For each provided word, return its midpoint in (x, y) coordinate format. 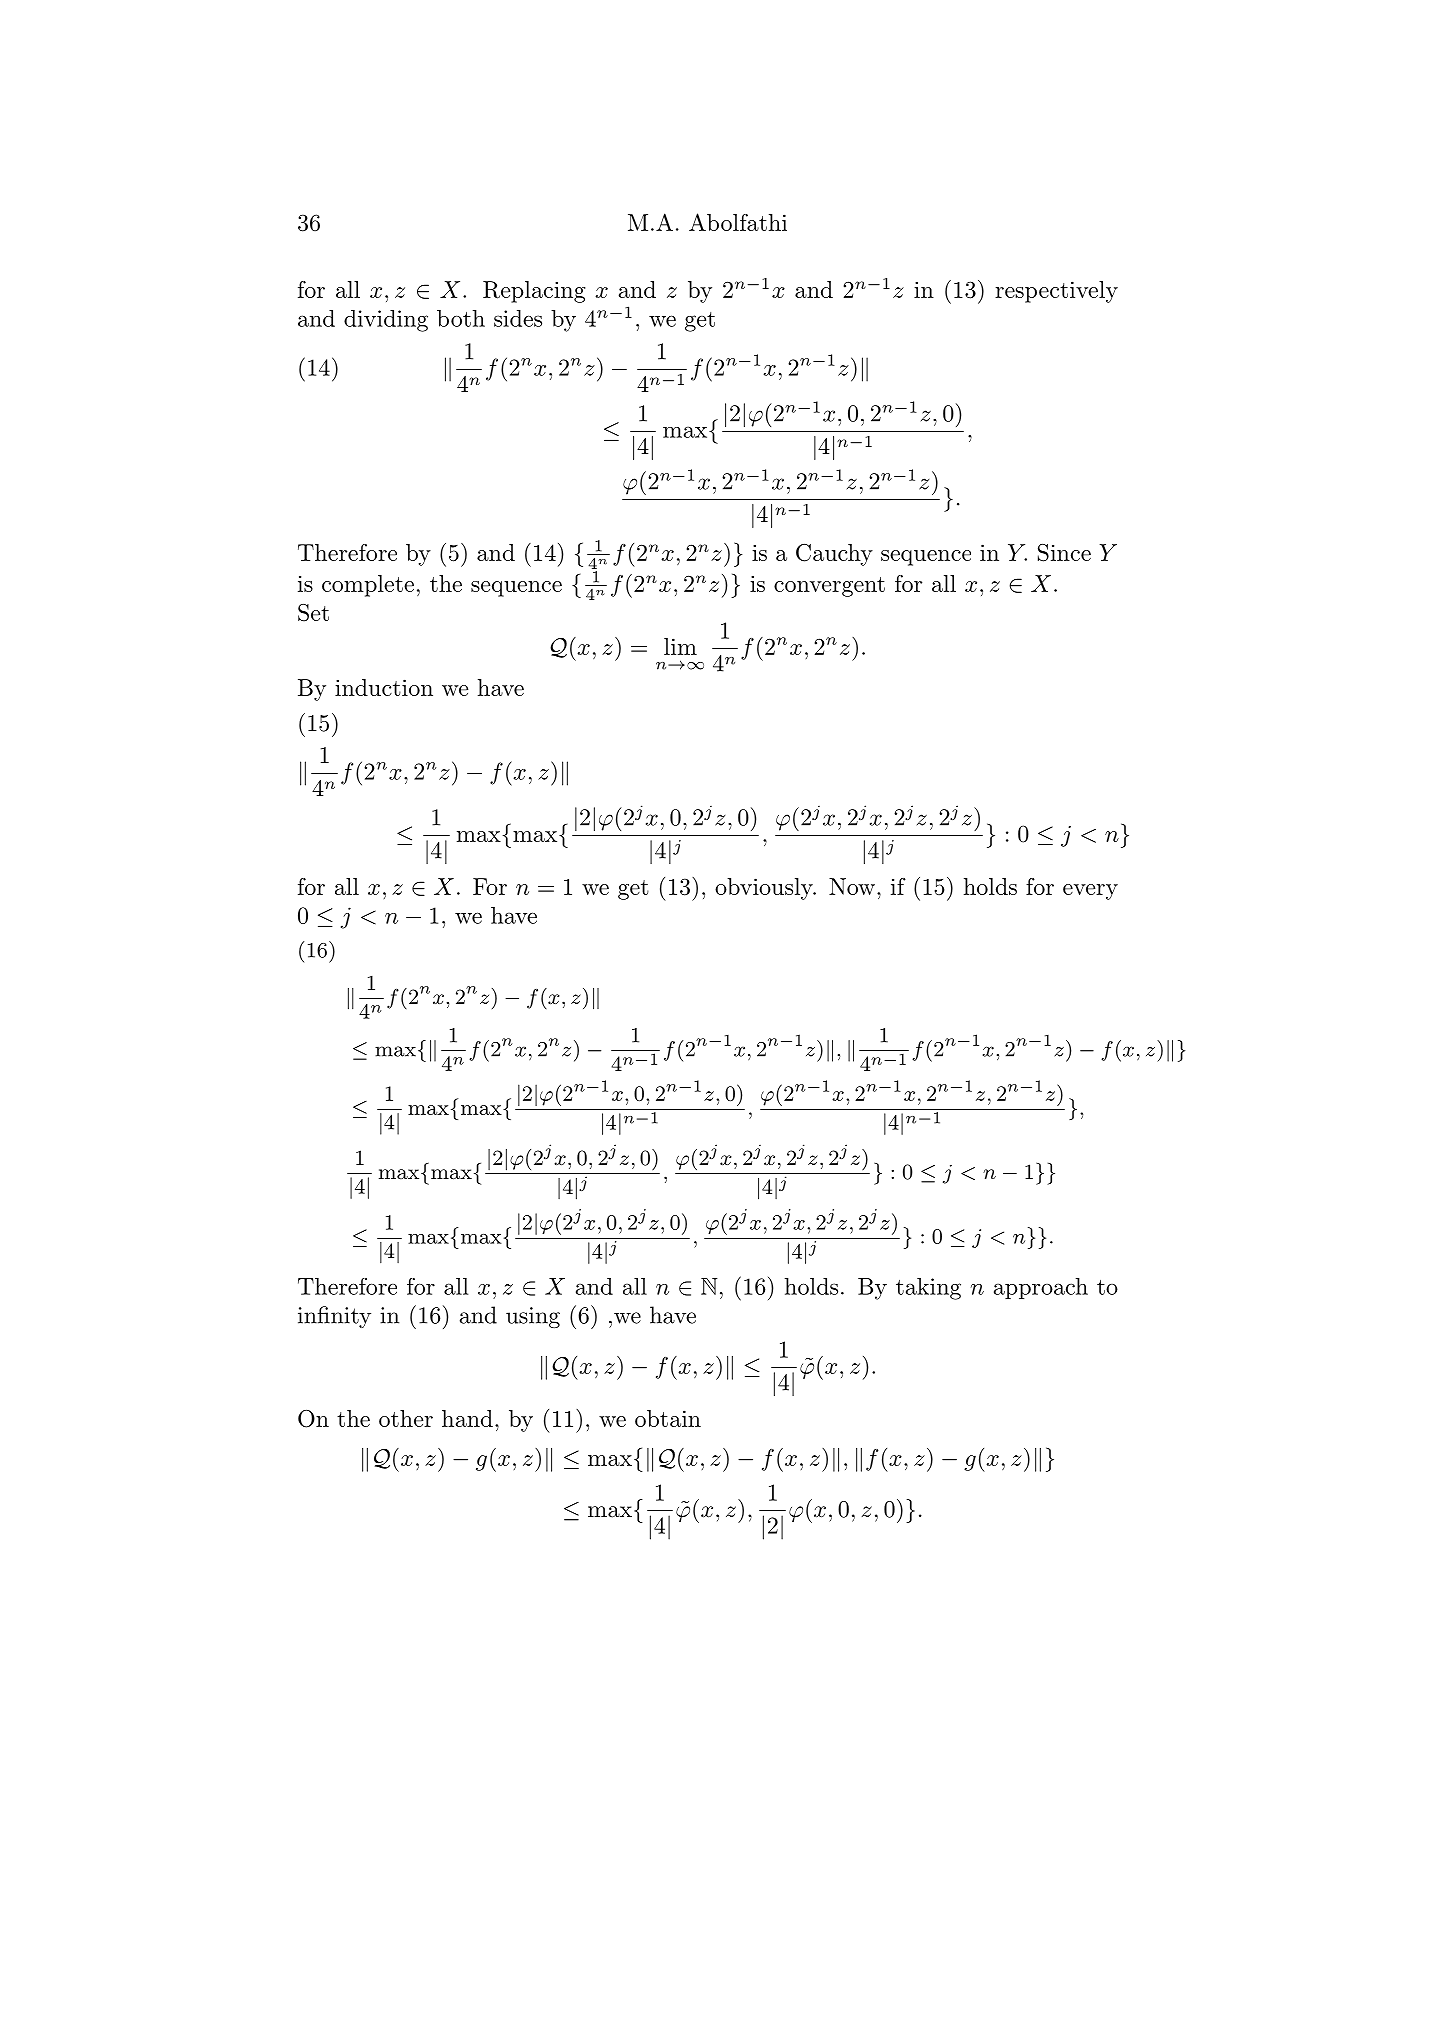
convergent (829, 587)
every (1090, 892)
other (406, 1418)
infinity (334, 1317)
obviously (765, 889)
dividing (386, 321)
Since (1064, 553)
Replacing (534, 292)
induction (384, 687)
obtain (668, 1418)
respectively (1056, 292)
